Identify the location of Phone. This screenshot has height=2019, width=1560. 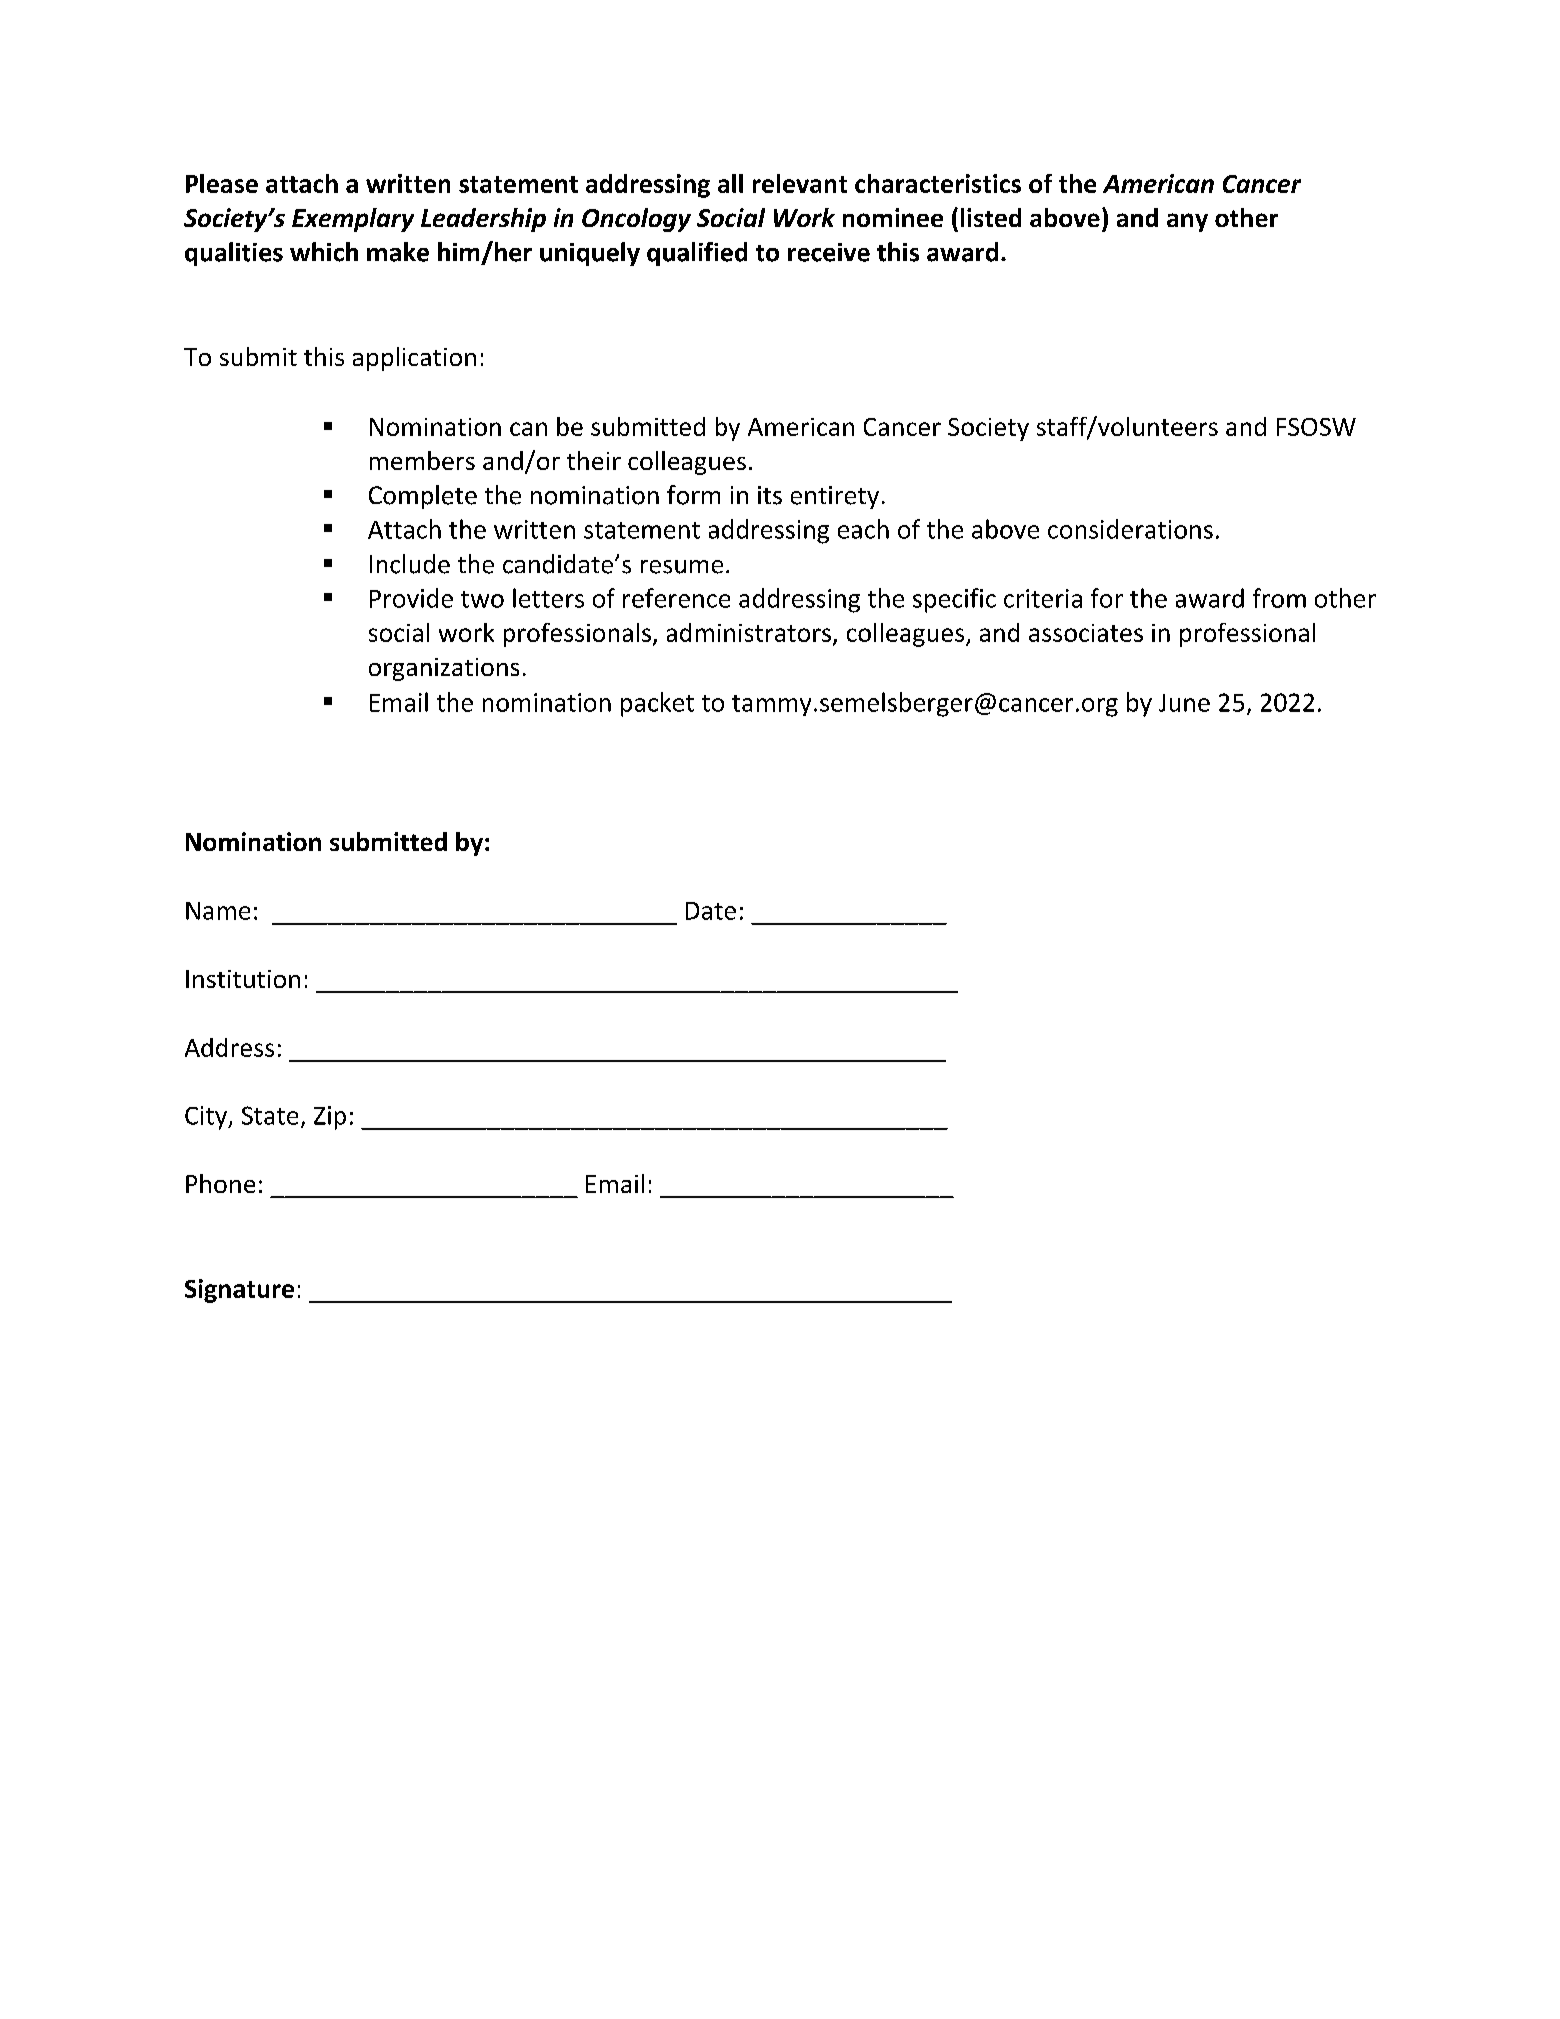
(220, 1183).
